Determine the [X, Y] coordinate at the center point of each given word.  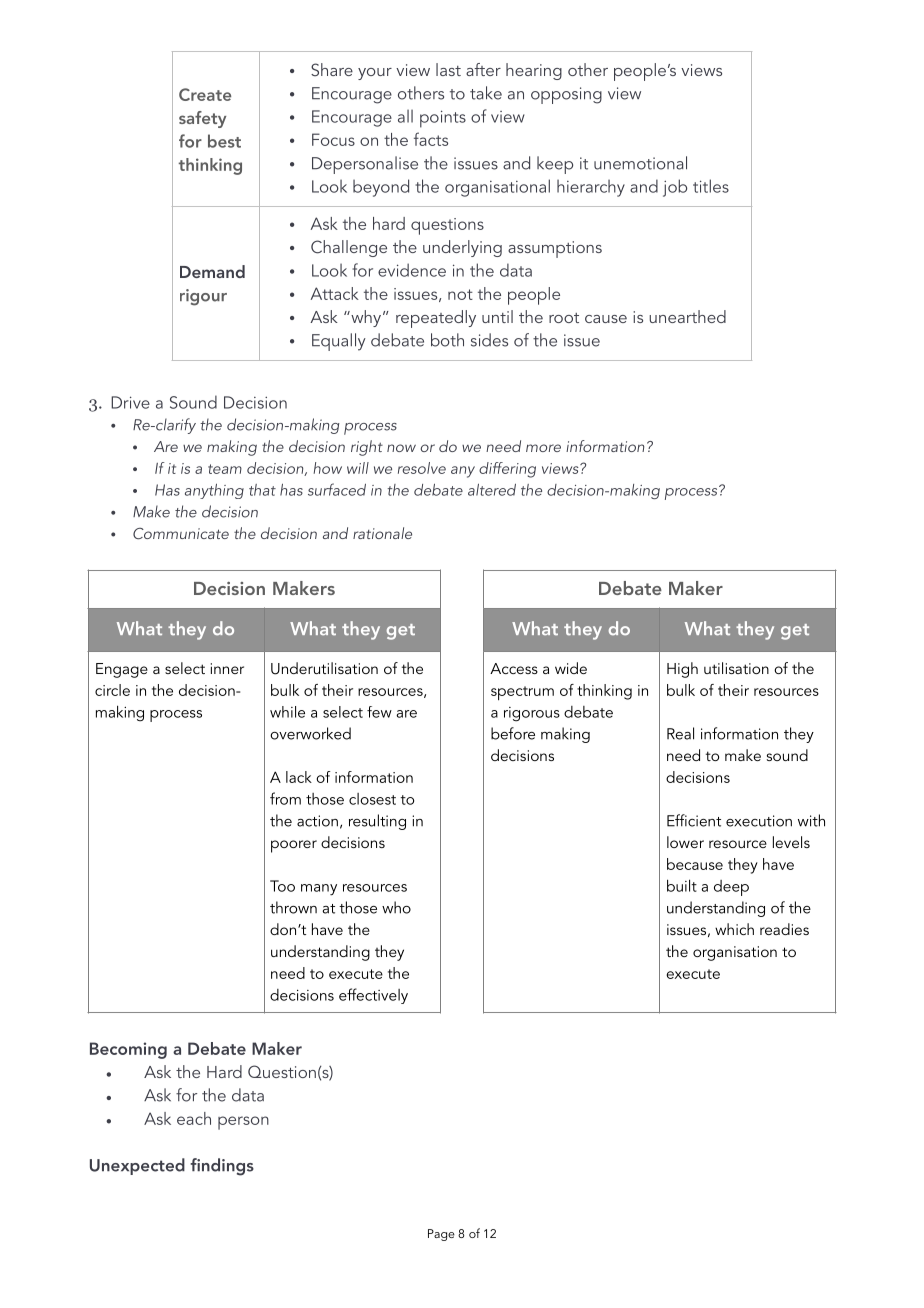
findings [222, 1167]
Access [514, 668]
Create [205, 94]
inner [227, 668]
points [443, 119]
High [682, 670]
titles [711, 186]
